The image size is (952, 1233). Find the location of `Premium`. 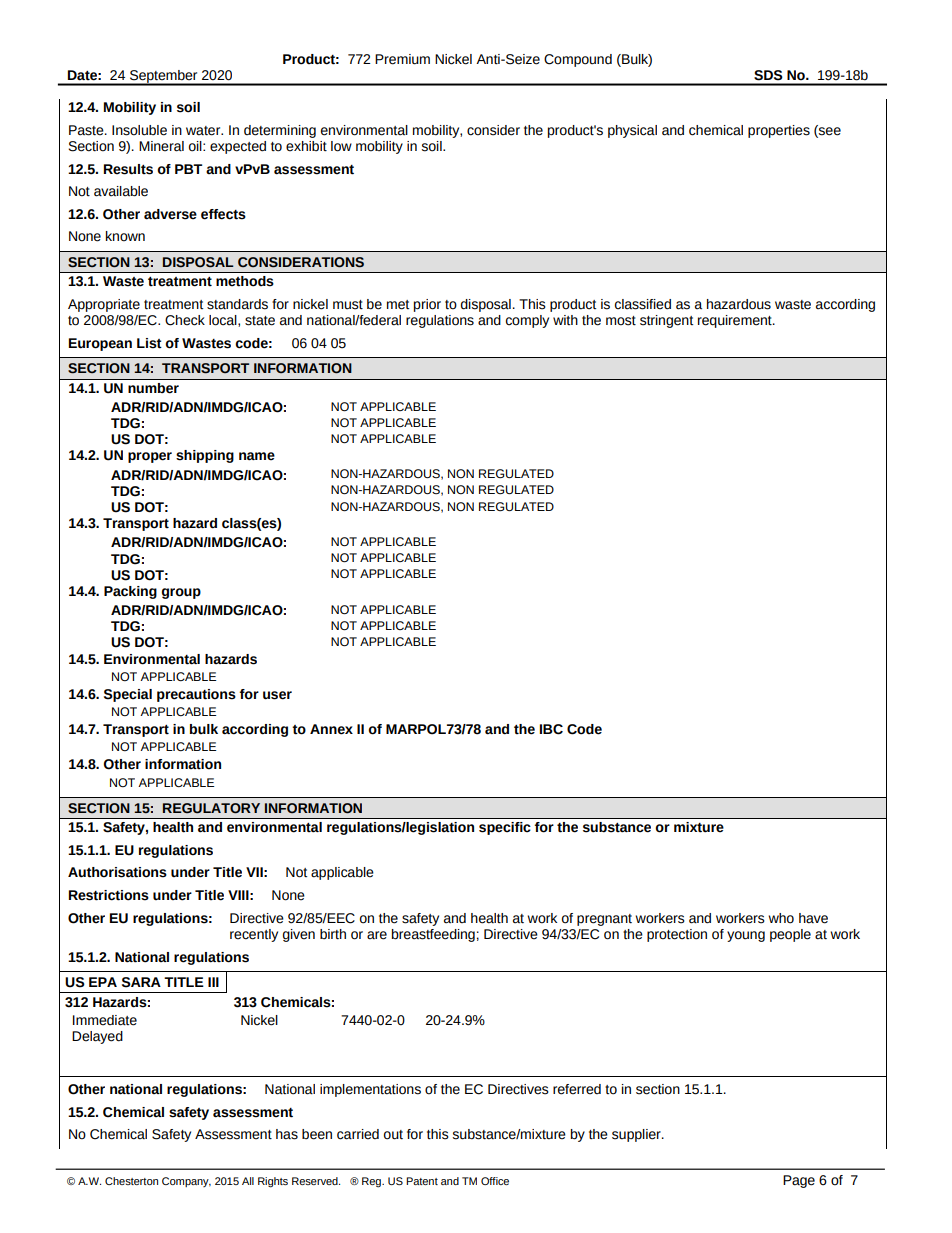

Premium is located at coordinates (402, 59).
